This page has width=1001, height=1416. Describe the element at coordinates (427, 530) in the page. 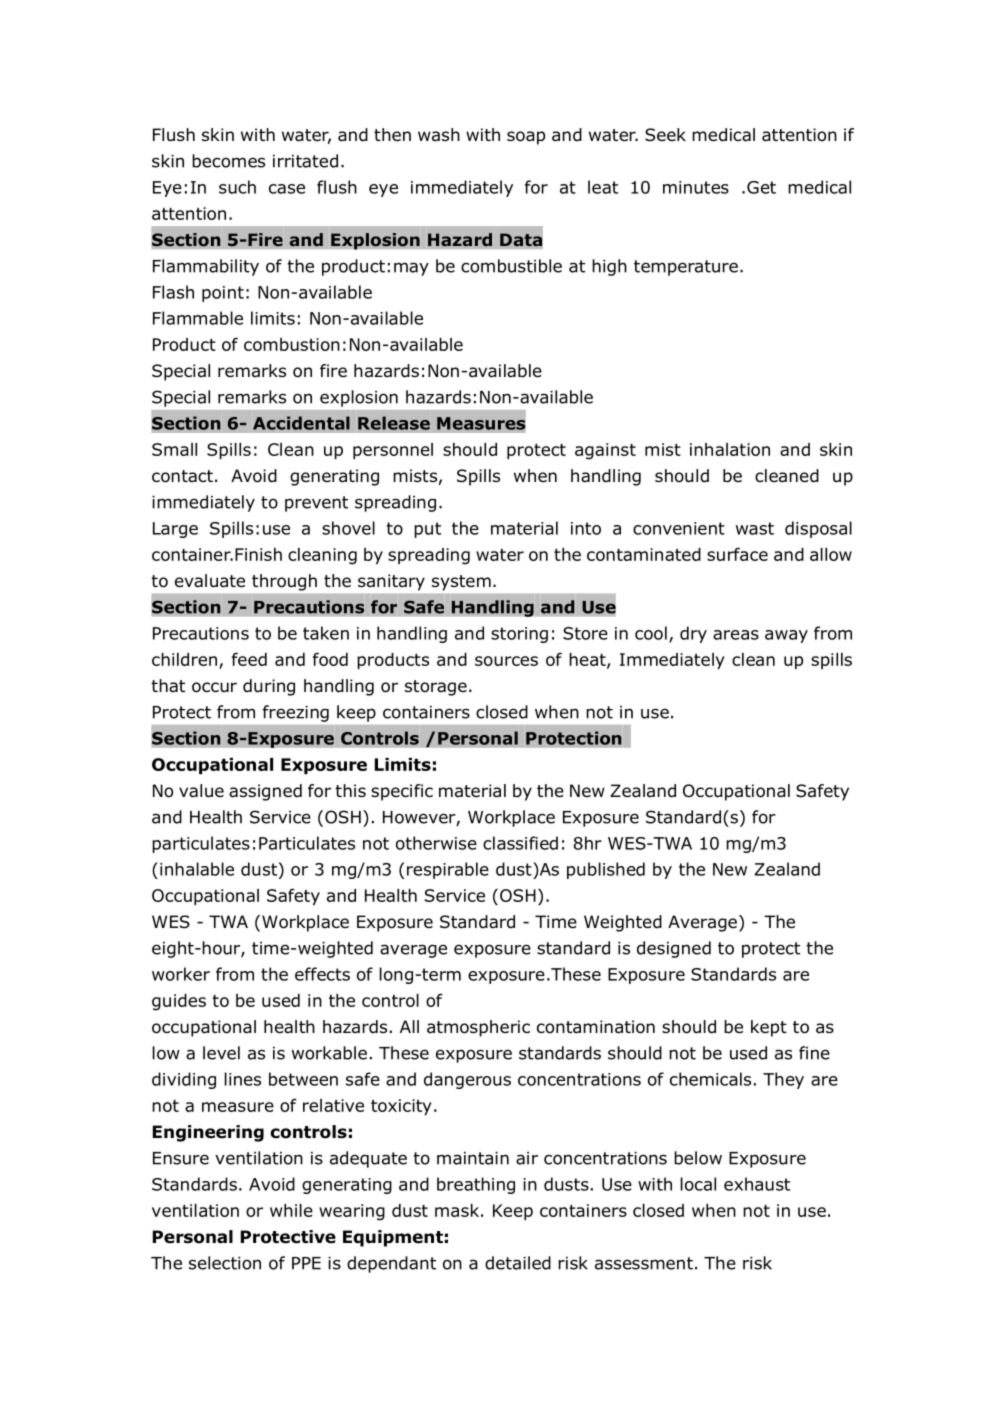

I see `put` at that location.
